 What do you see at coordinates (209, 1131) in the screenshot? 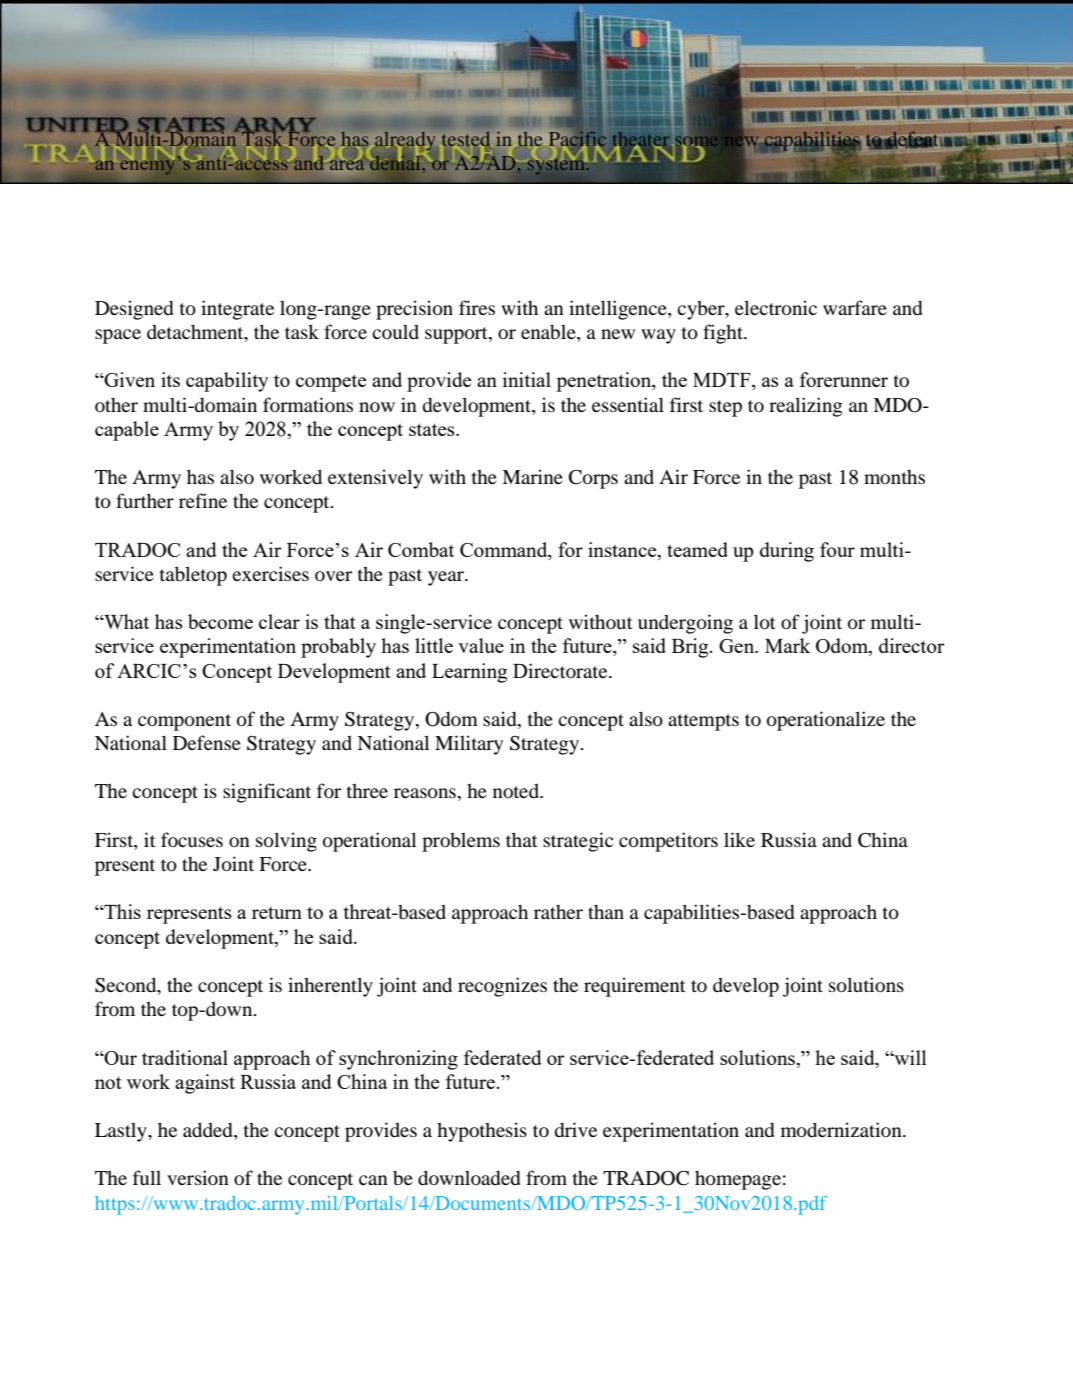
I see `added` at bounding box center [209, 1131].
